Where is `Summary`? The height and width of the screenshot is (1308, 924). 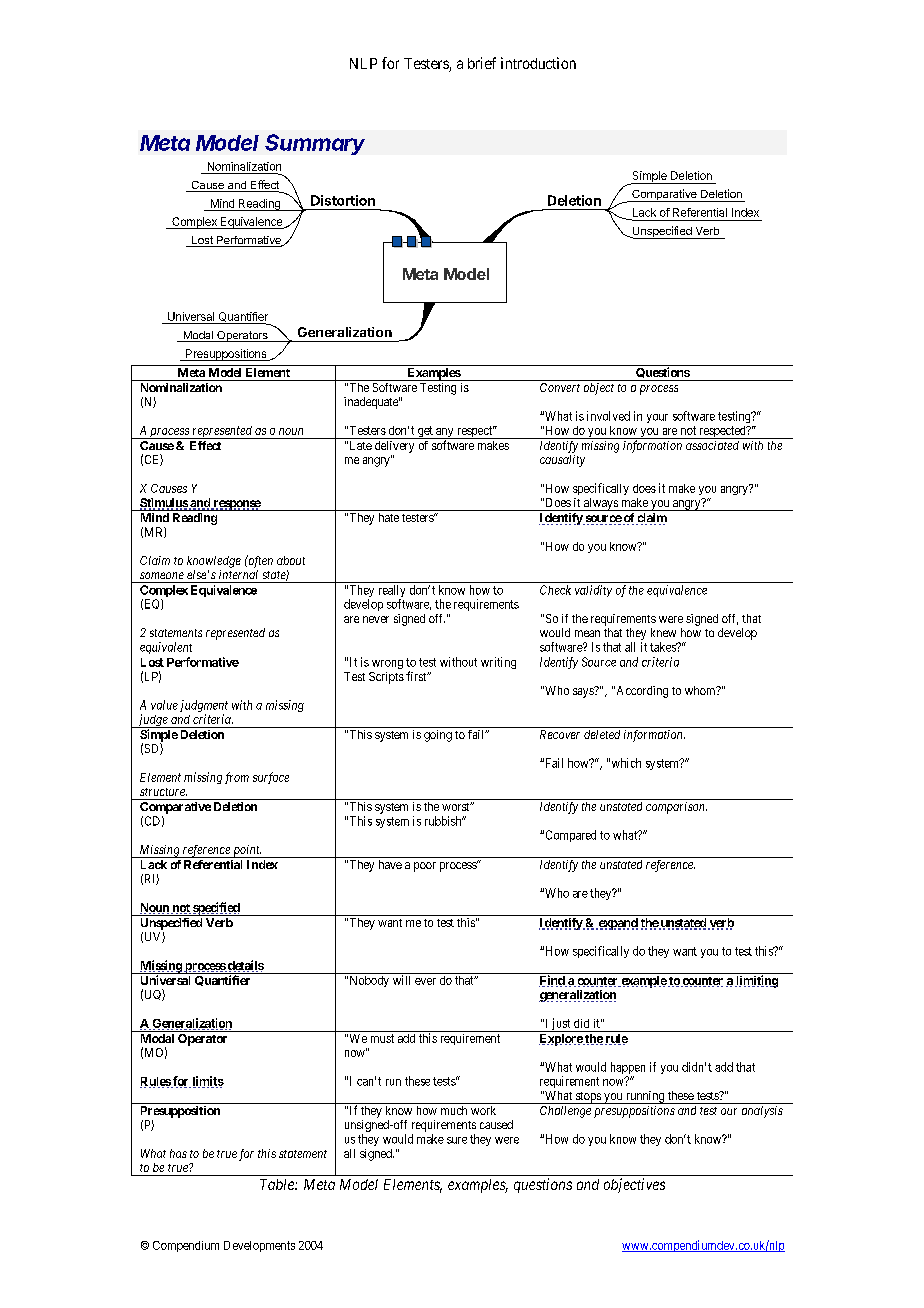
Summary is located at coordinates (315, 144).
